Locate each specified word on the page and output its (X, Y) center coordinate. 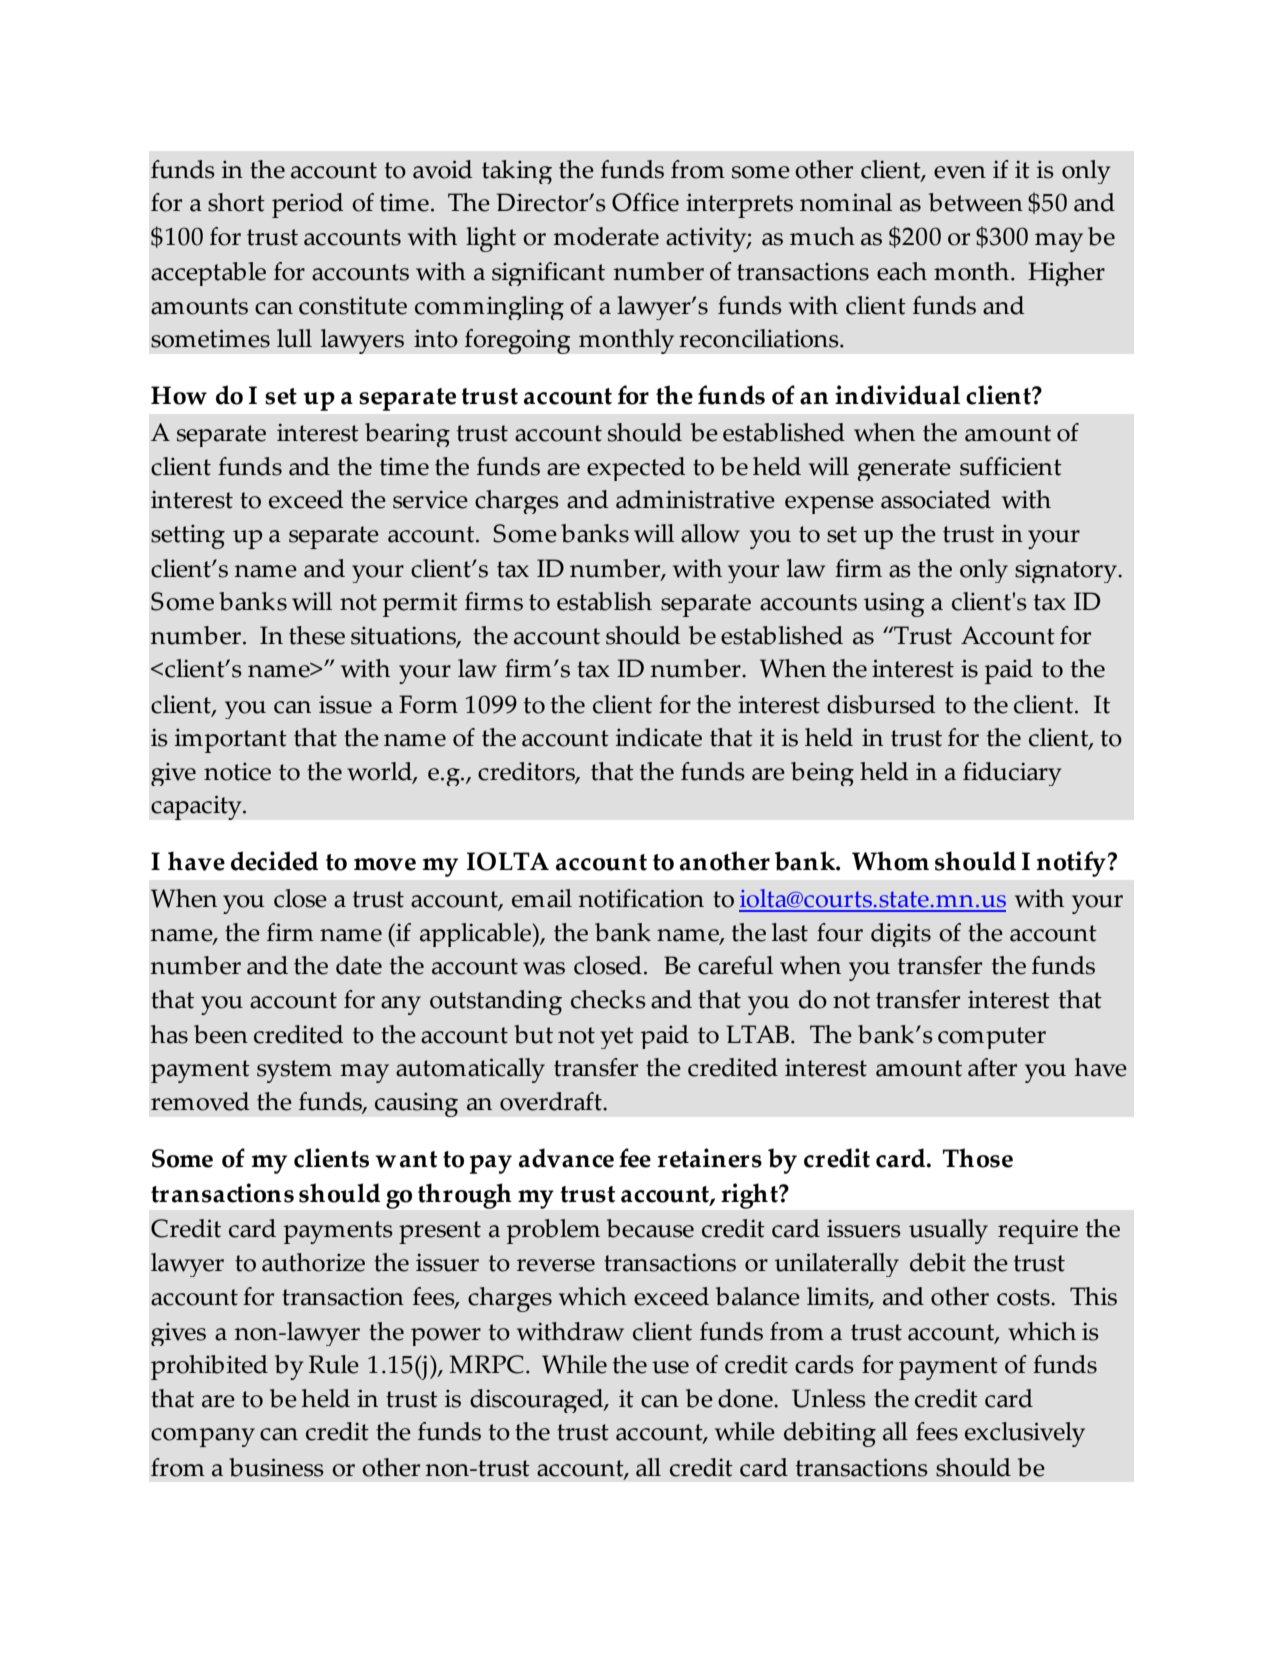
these (317, 635)
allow (710, 533)
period (307, 205)
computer (992, 1038)
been (221, 1034)
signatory (1067, 571)
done (746, 1398)
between (976, 202)
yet (617, 1038)
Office (645, 202)
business (276, 1467)
